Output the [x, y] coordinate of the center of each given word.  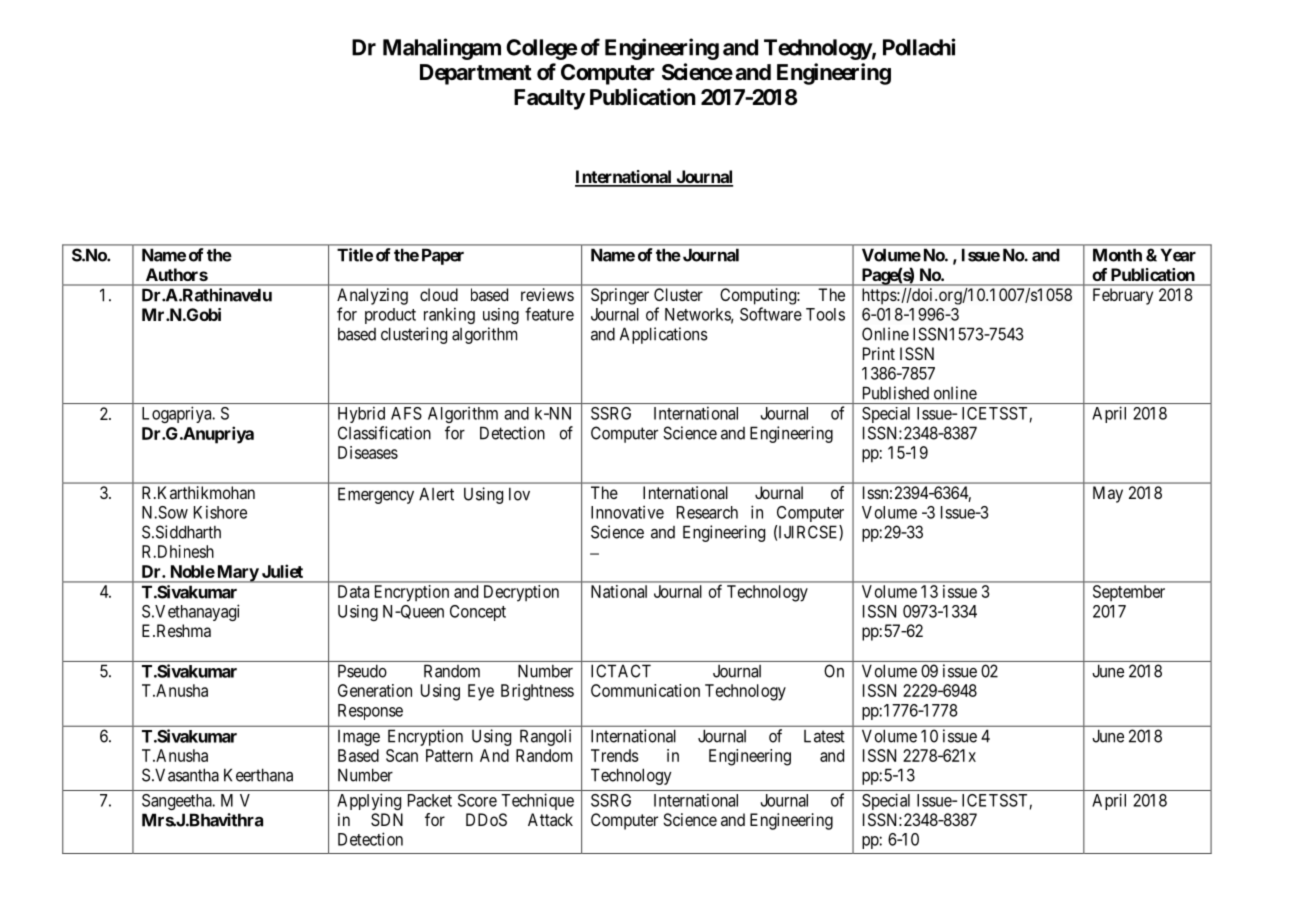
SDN [387, 819]
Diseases [368, 452]
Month [1117, 255]
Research [707, 512]
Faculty [549, 99]
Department [476, 74]
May [1108, 494]
